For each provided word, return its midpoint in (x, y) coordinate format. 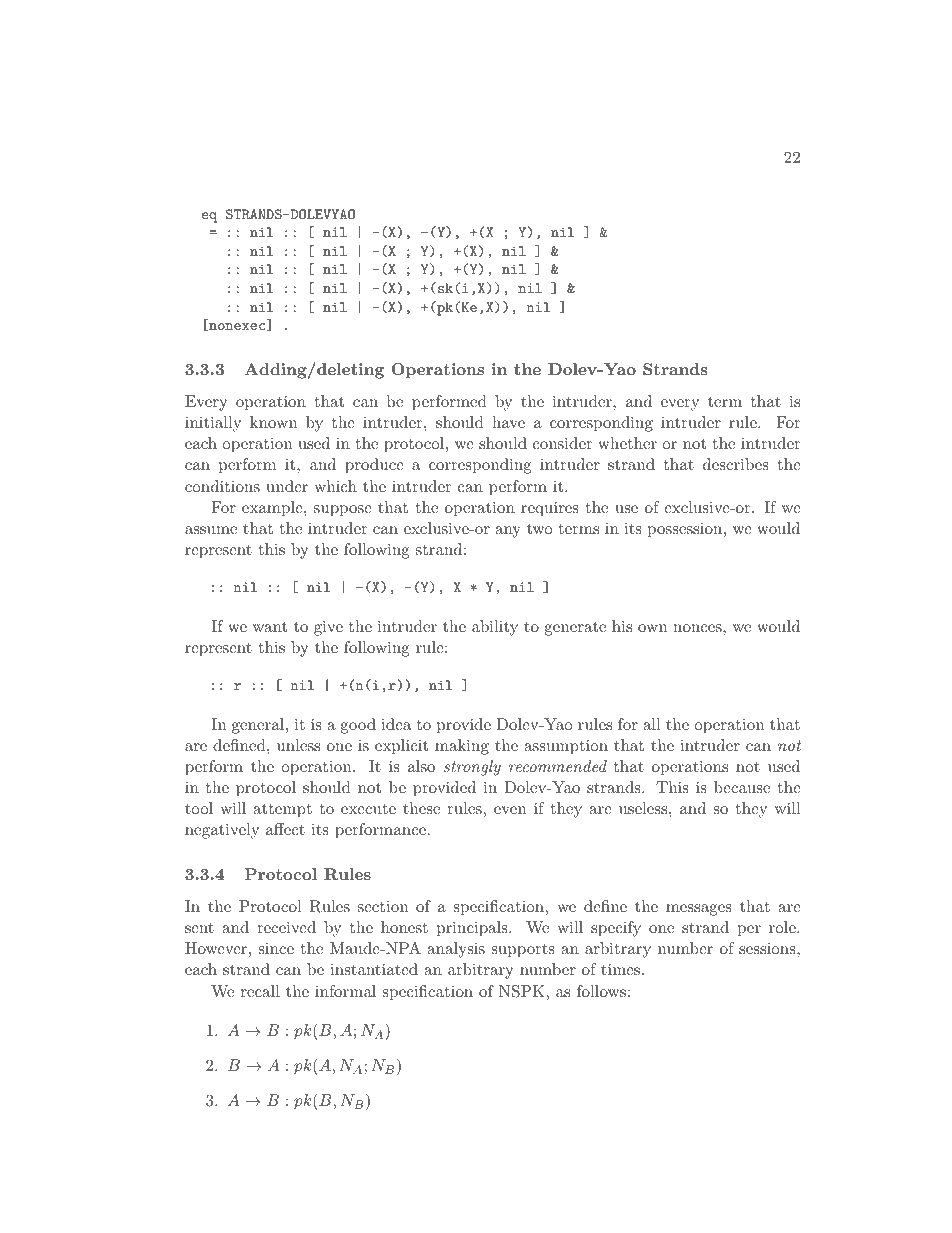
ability (495, 628)
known (273, 422)
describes (736, 464)
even (510, 810)
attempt (282, 810)
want (270, 627)
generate (575, 629)
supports (523, 950)
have (508, 422)
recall (260, 991)
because (742, 787)
